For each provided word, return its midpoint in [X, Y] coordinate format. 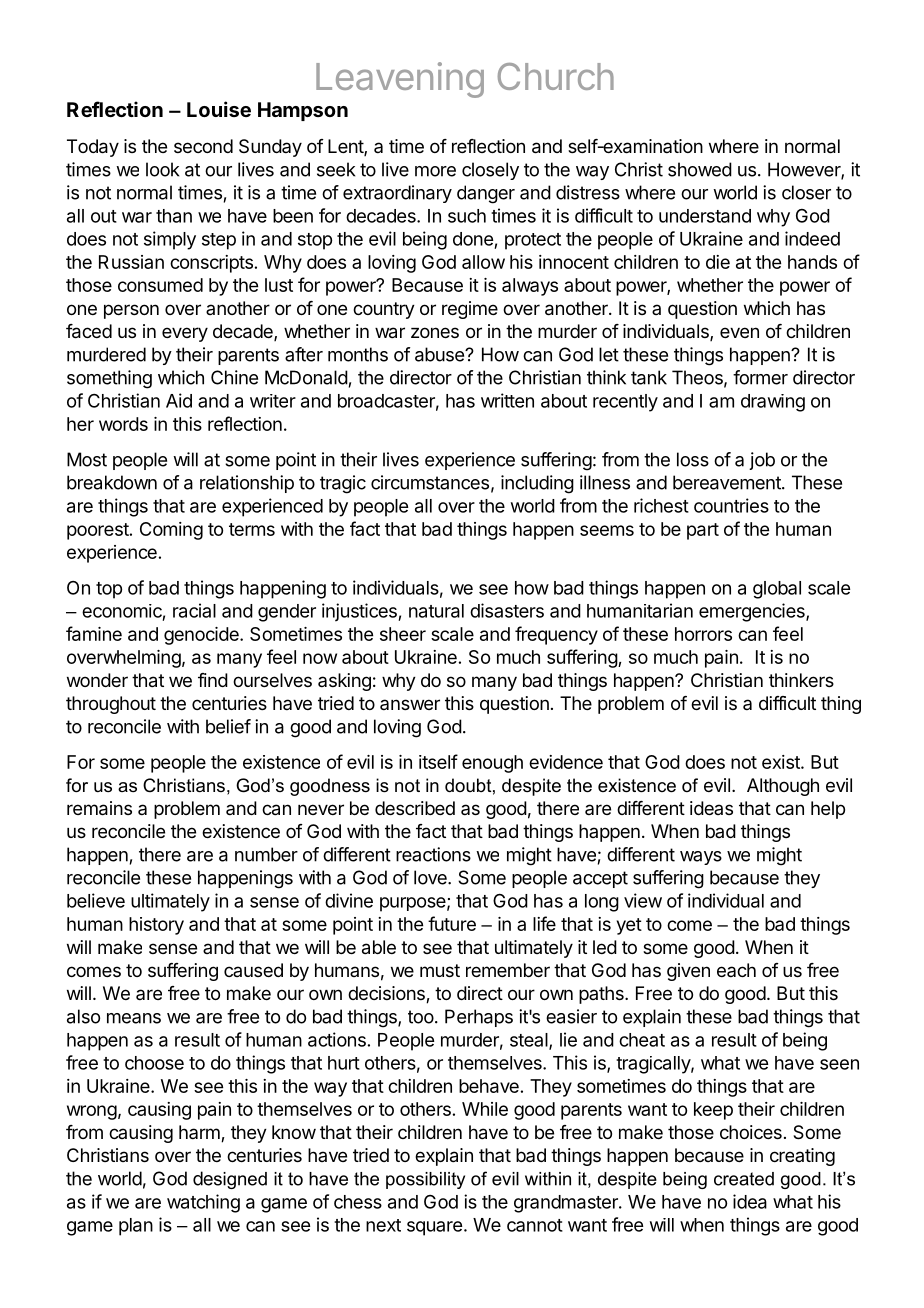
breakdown [112, 482]
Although [783, 787]
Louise [219, 109]
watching [203, 1203]
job [762, 461]
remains [99, 808]
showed [700, 169]
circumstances [430, 482]
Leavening [400, 80]
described [415, 808]
